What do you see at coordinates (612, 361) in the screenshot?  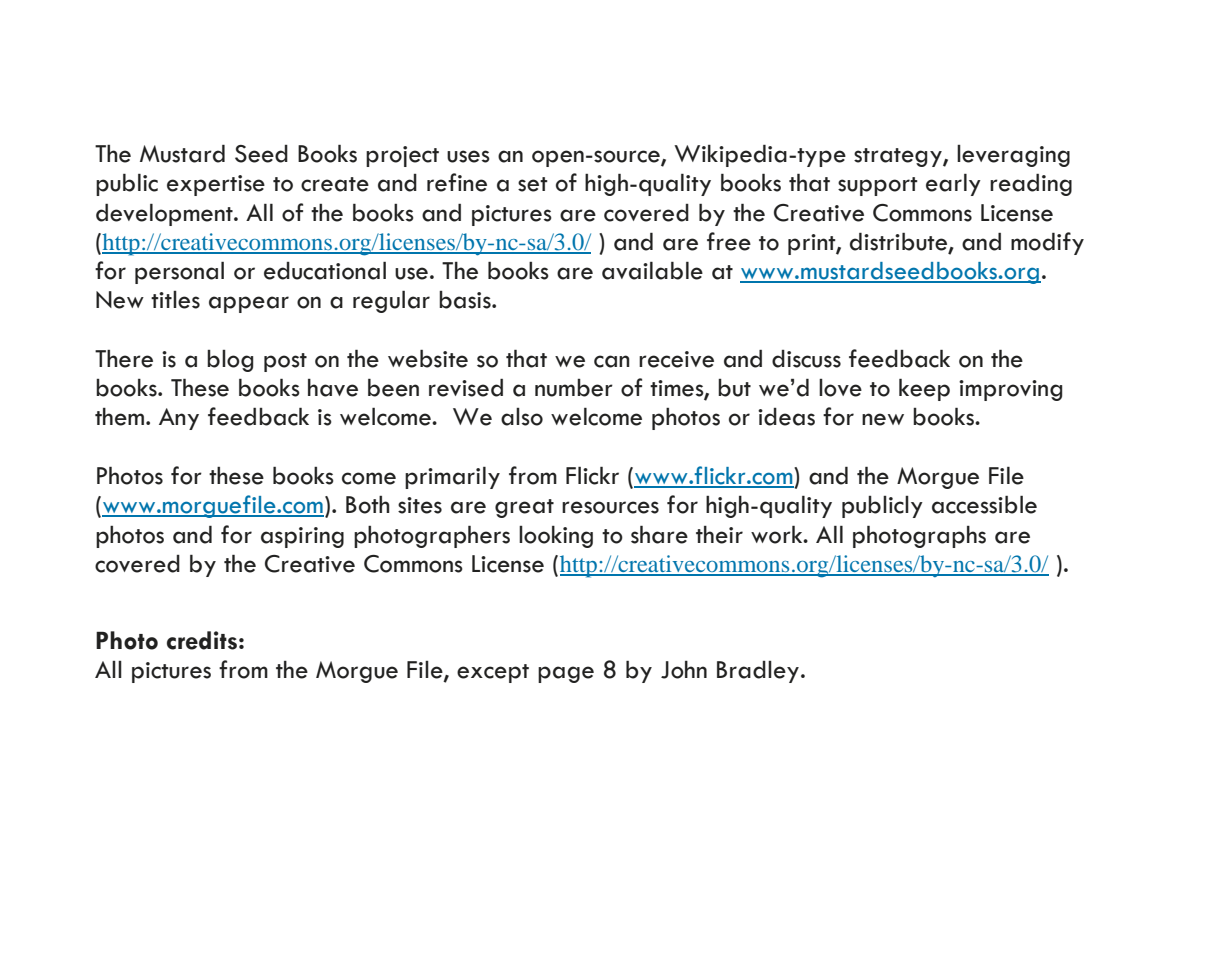 I see `can` at bounding box center [612, 361].
